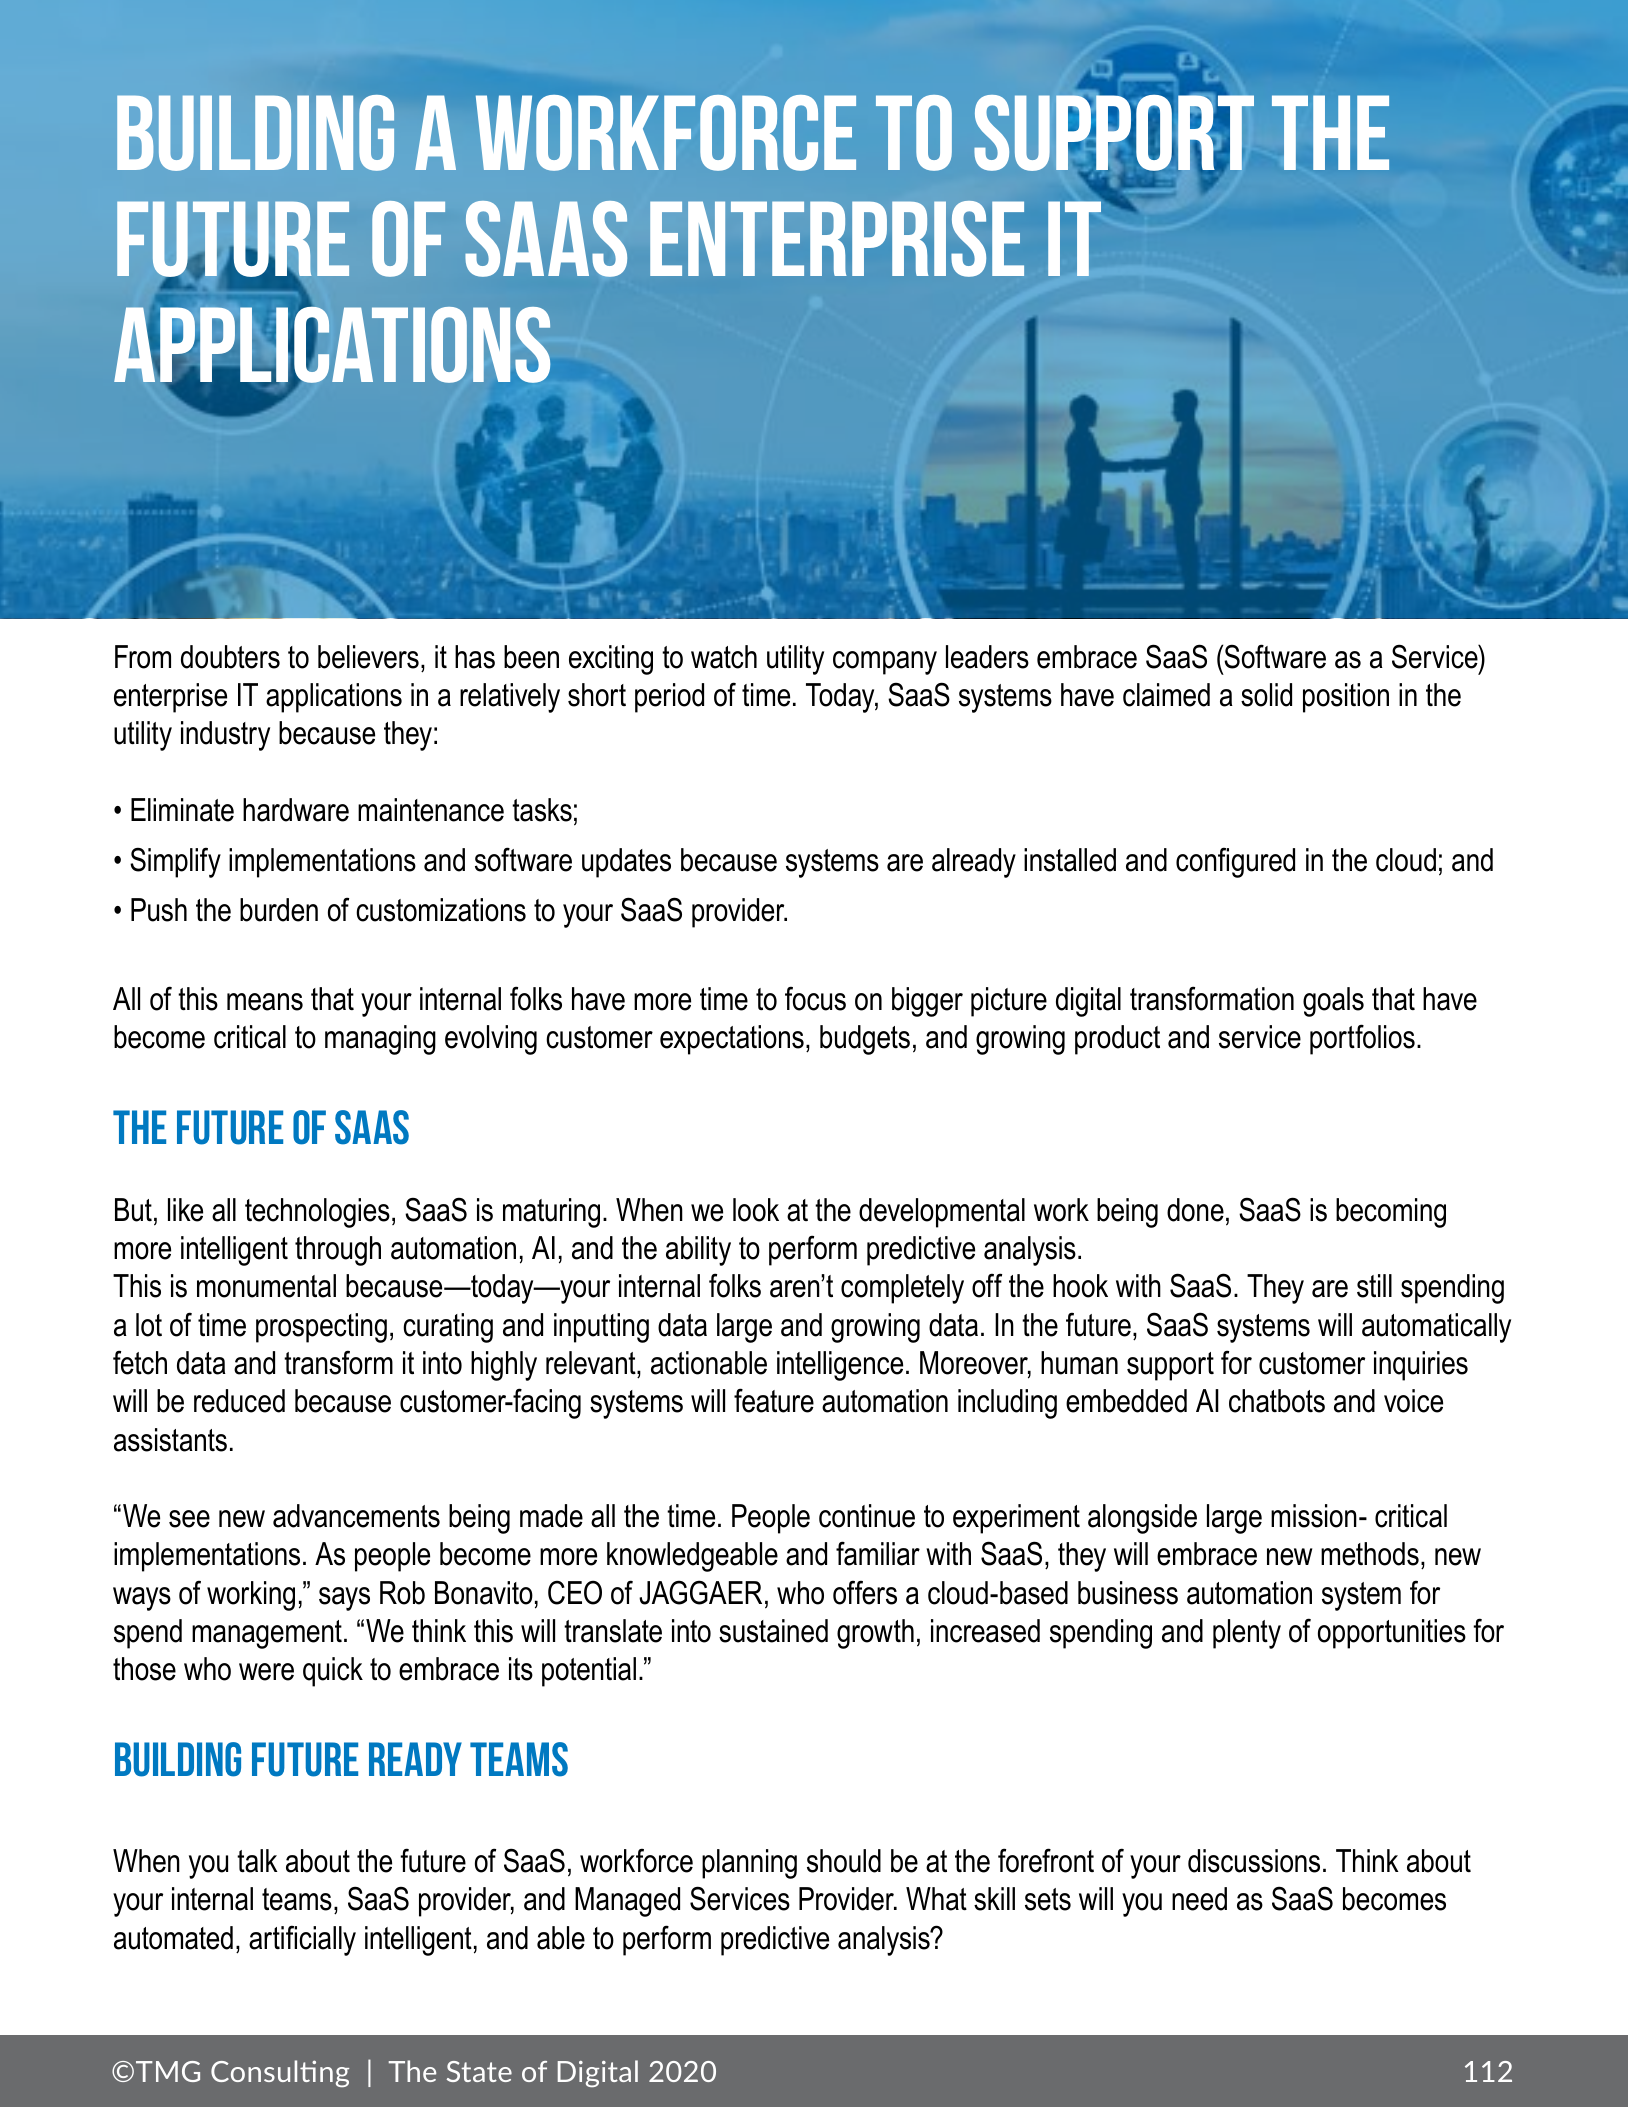 The image size is (1628, 2107). What do you see at coordinates (1277, 1401) in the screenshot?
I see `chatbots` at bounding box center [1277, 1401].
